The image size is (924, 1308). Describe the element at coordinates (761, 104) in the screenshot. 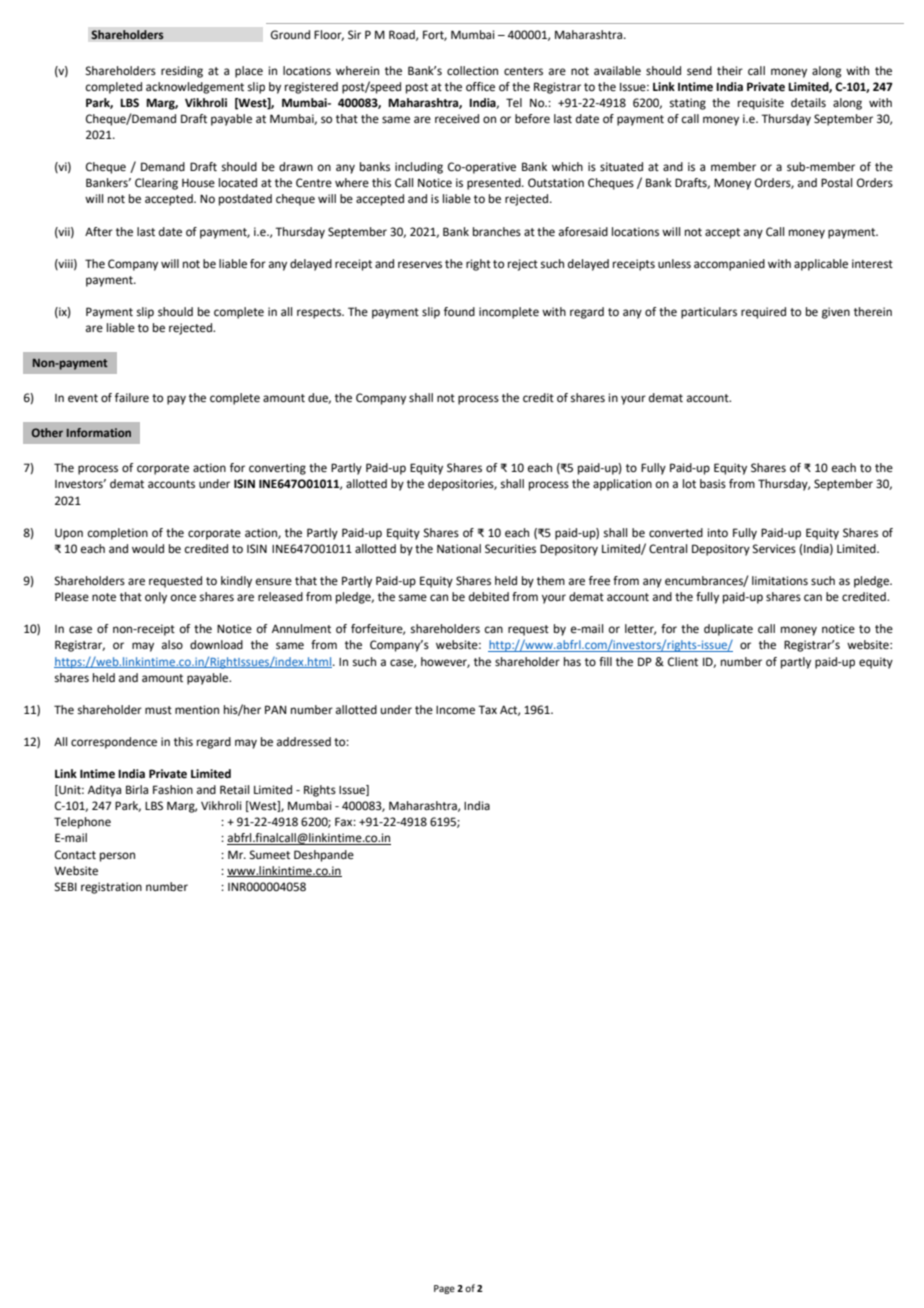

I see `requisite` at that location.
